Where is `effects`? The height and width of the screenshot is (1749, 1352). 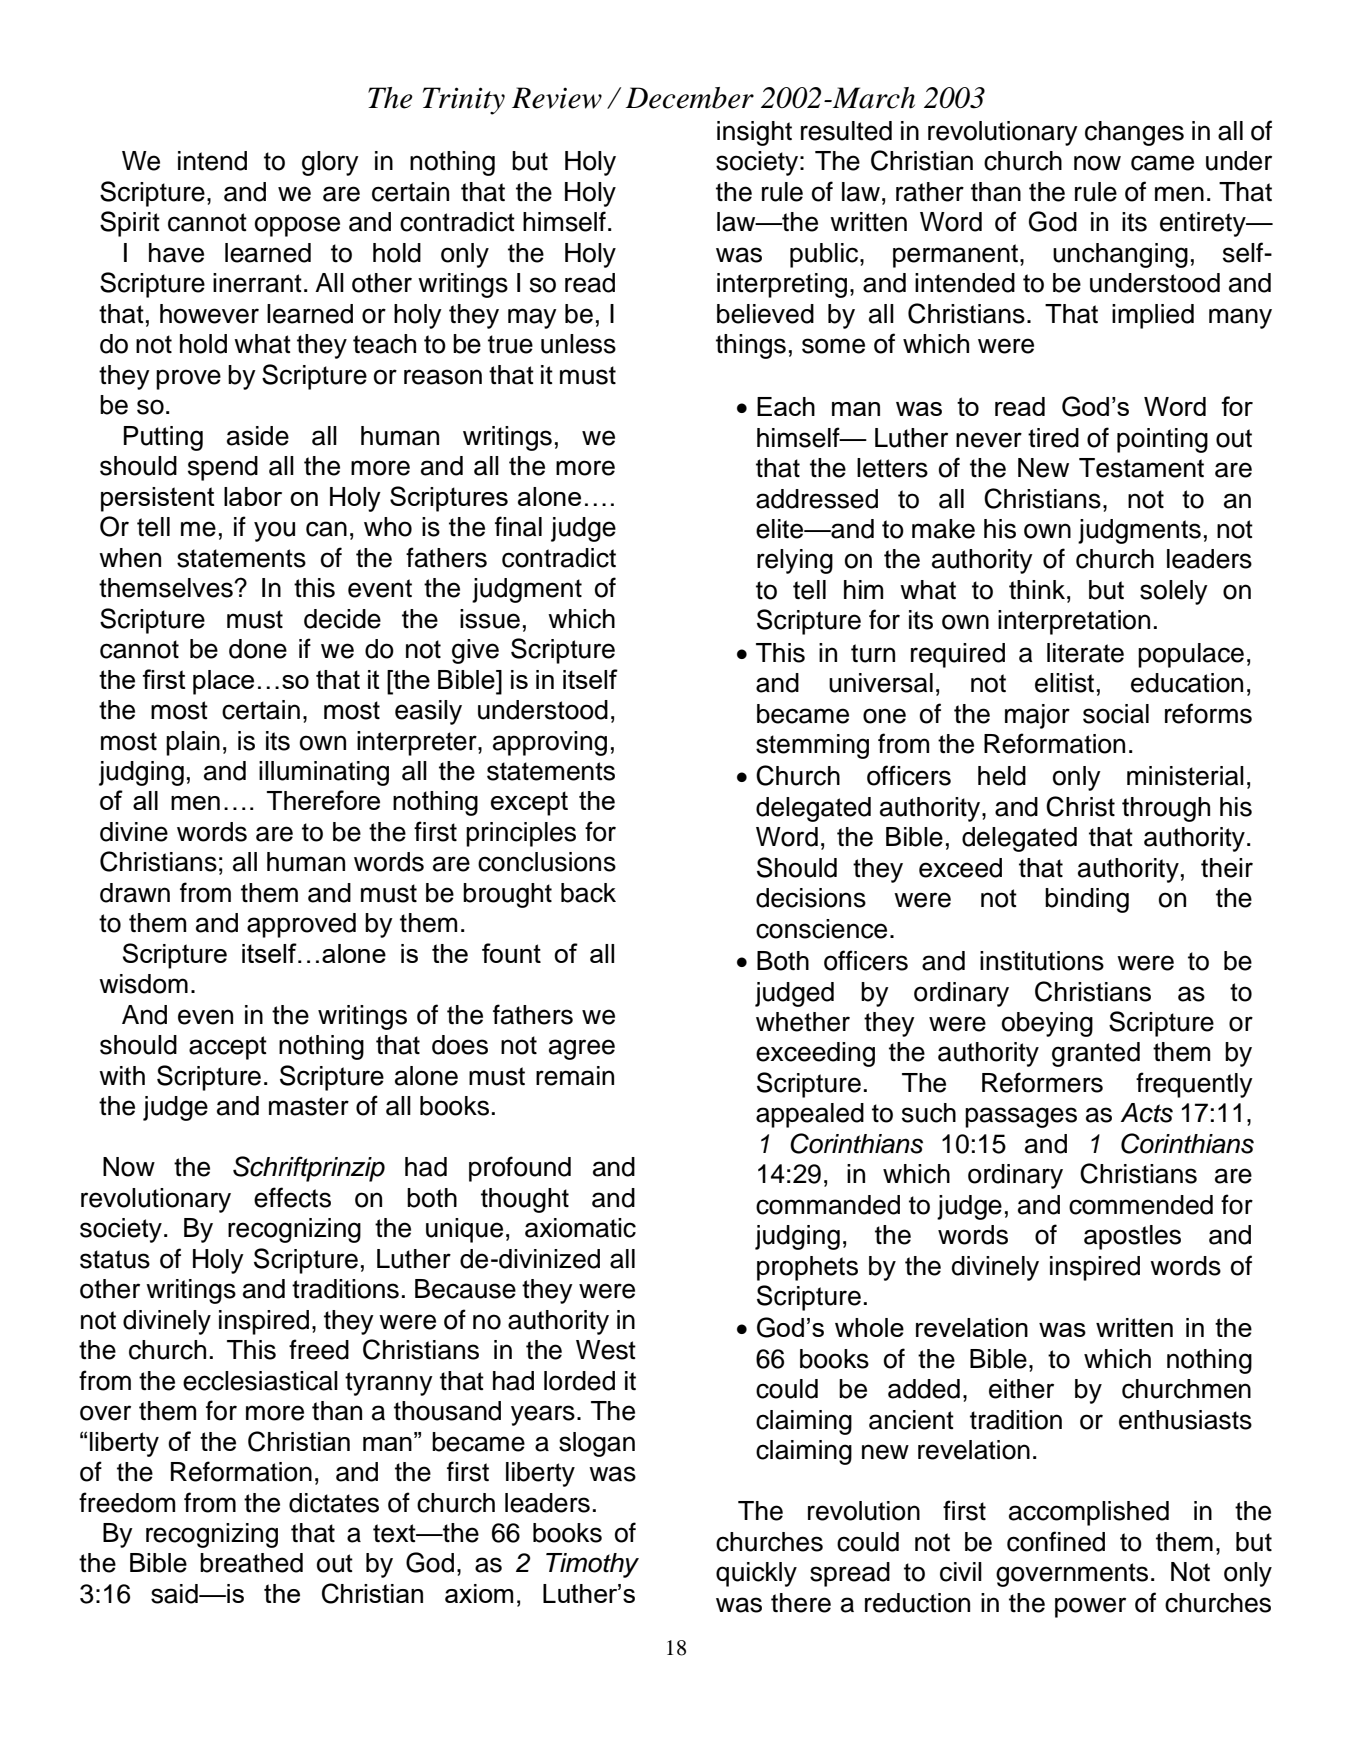 effects is located at coordinates (292, 1197).
